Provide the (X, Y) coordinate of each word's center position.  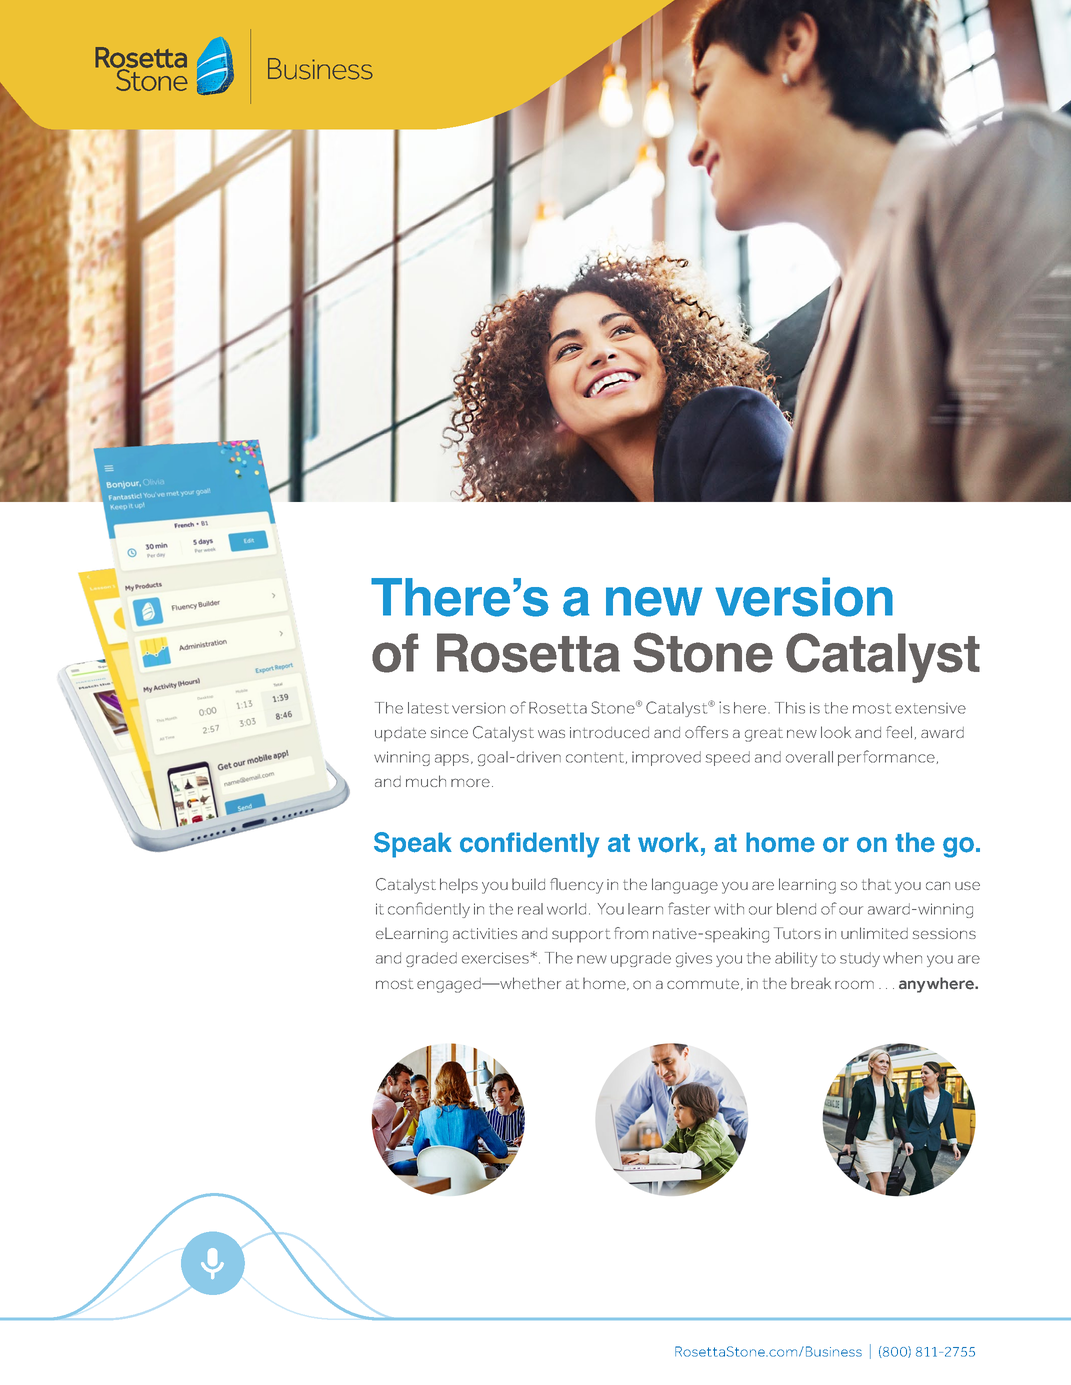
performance (887, 758)
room (854, 984)
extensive (930, 708)
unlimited (874, 933)
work (668, 842)
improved (666, 758)
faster (689, 908)
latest (428, 708)
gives (694, 959)
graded (431, 959)
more (470, 782)
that (876, 884)
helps (459, 886)
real (530, 909)
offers (706, 732)
